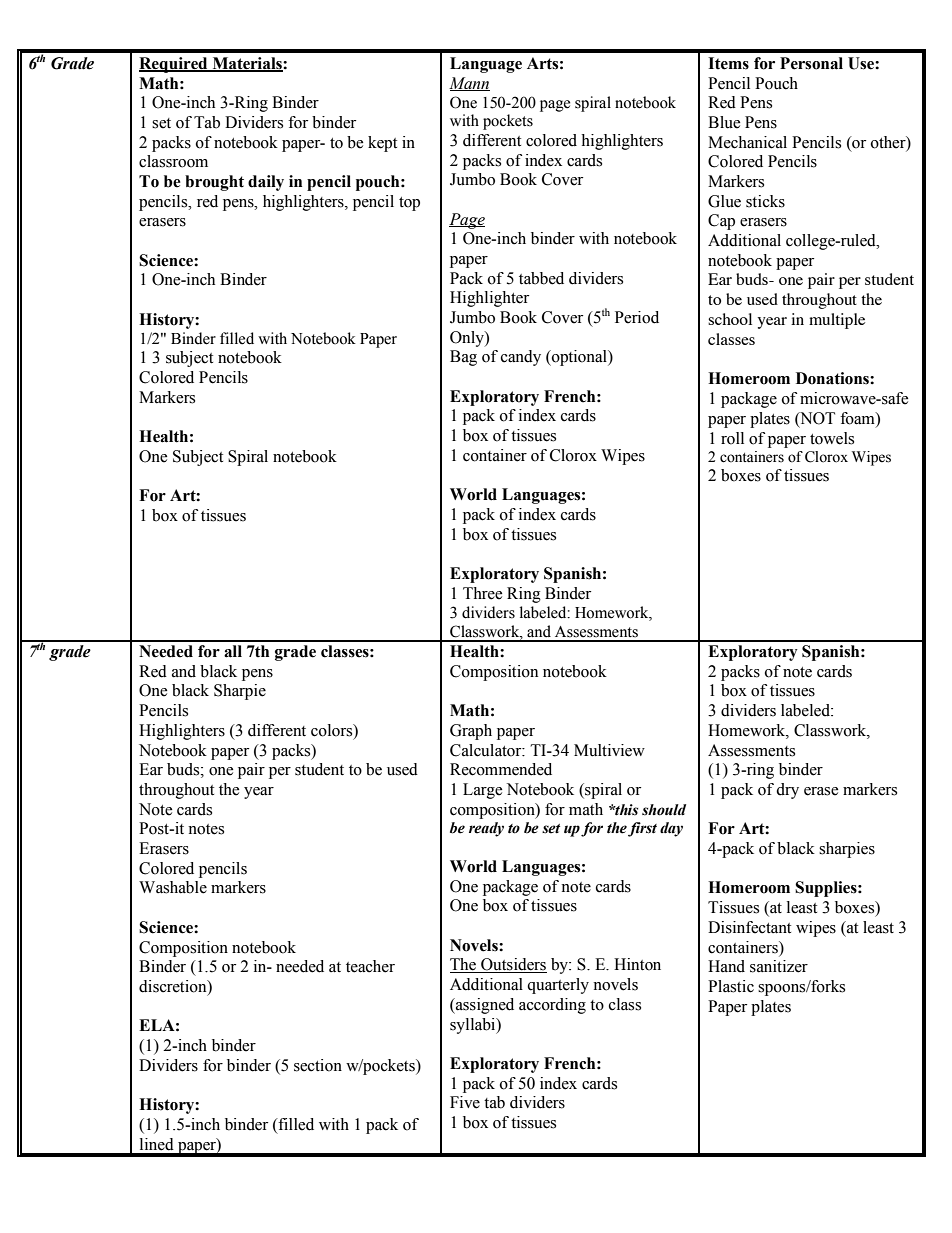 This screenshot has width=952, height=1233. What do you see at coordinates (469, 84) in the screenshot?
I see `Mann` at bounding box center [469, 84].
